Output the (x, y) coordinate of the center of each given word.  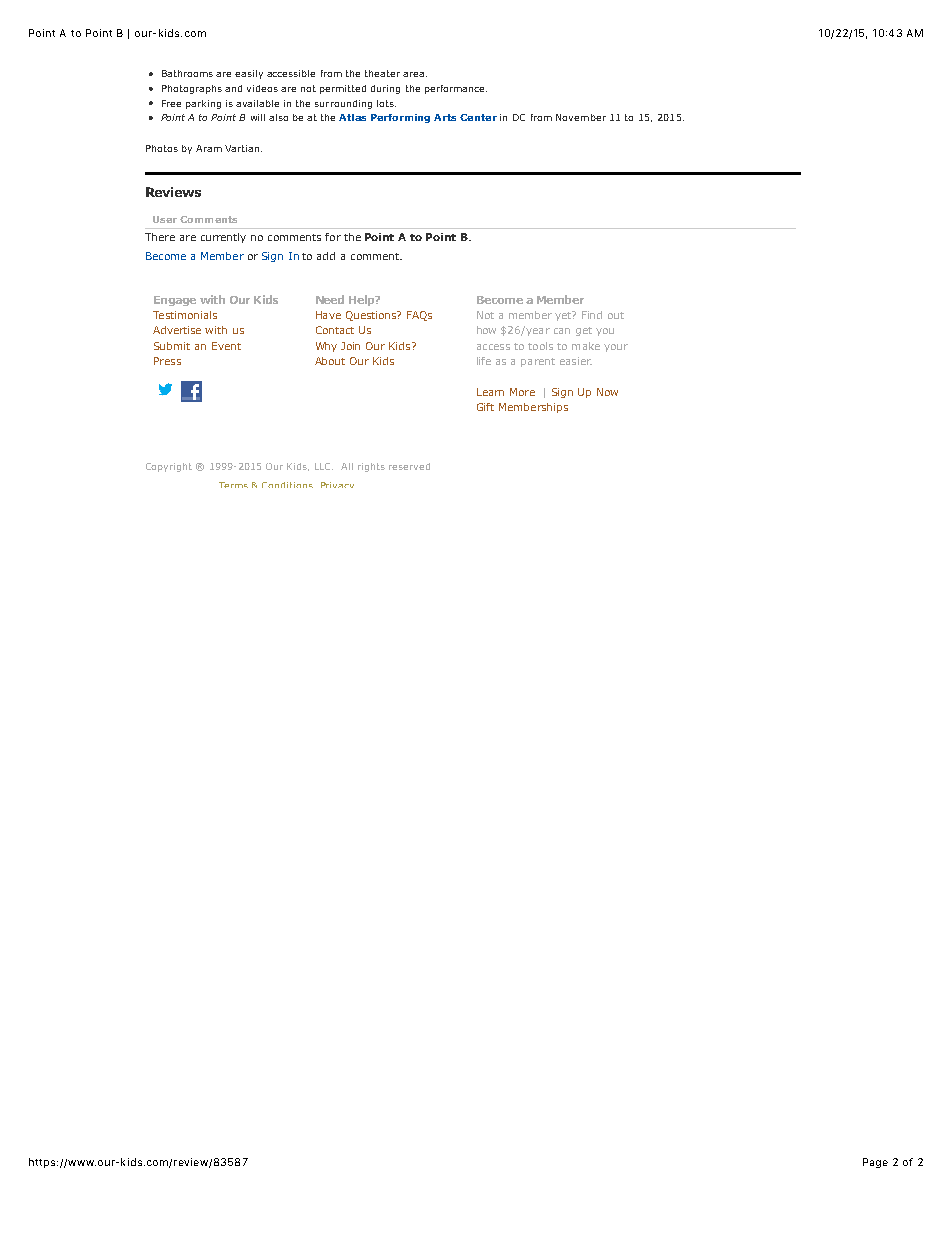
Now (607, 392)
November (581, 117)
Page (875, 1163)
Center (478, 117)
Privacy (337, 485)
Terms (233, 485)
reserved (409, 466)
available (257, 103)
